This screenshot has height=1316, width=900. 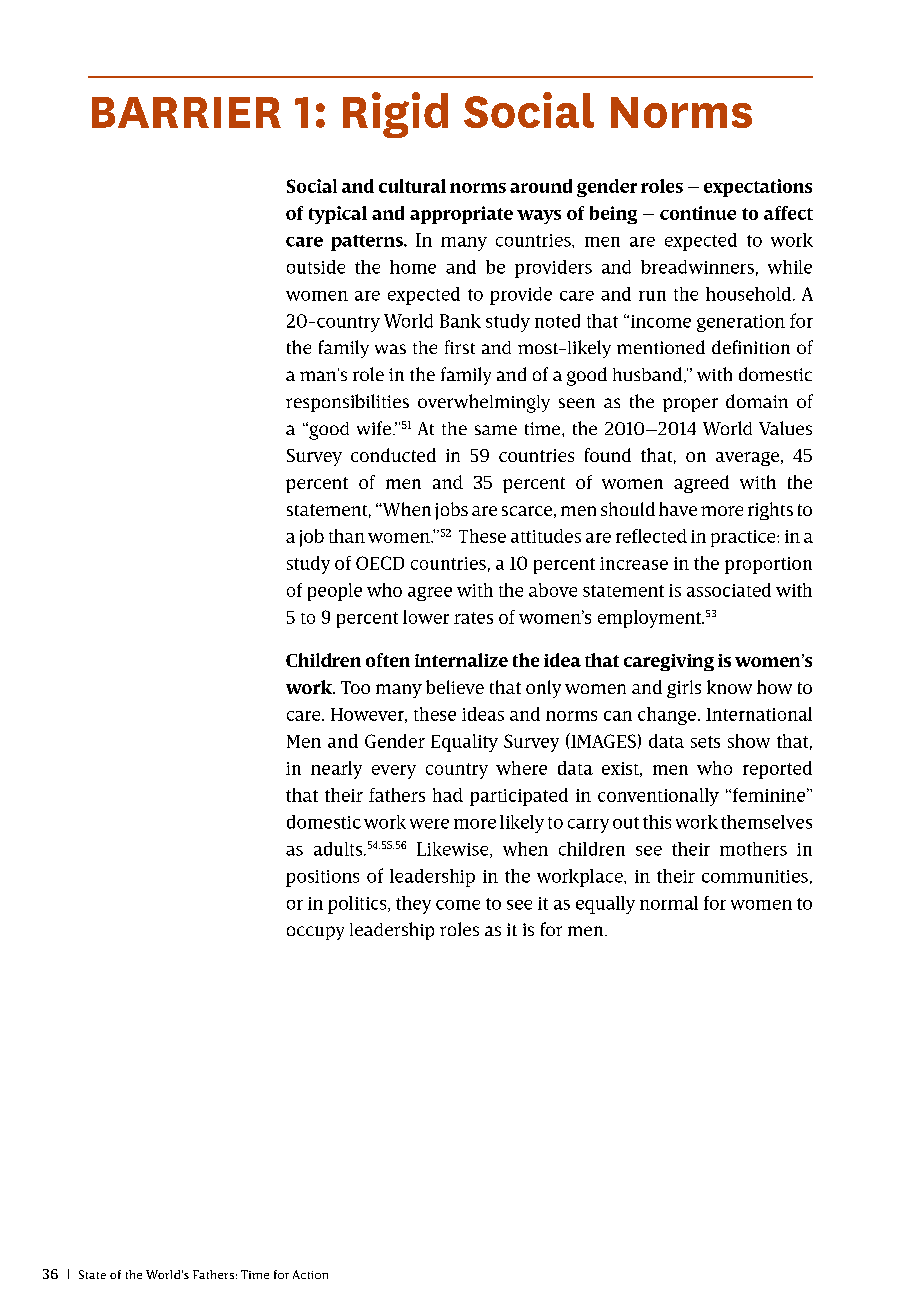 What do you see at coordinates (347, 536) in the screenshot?
I see `than` at bounding box center [347, 536].
